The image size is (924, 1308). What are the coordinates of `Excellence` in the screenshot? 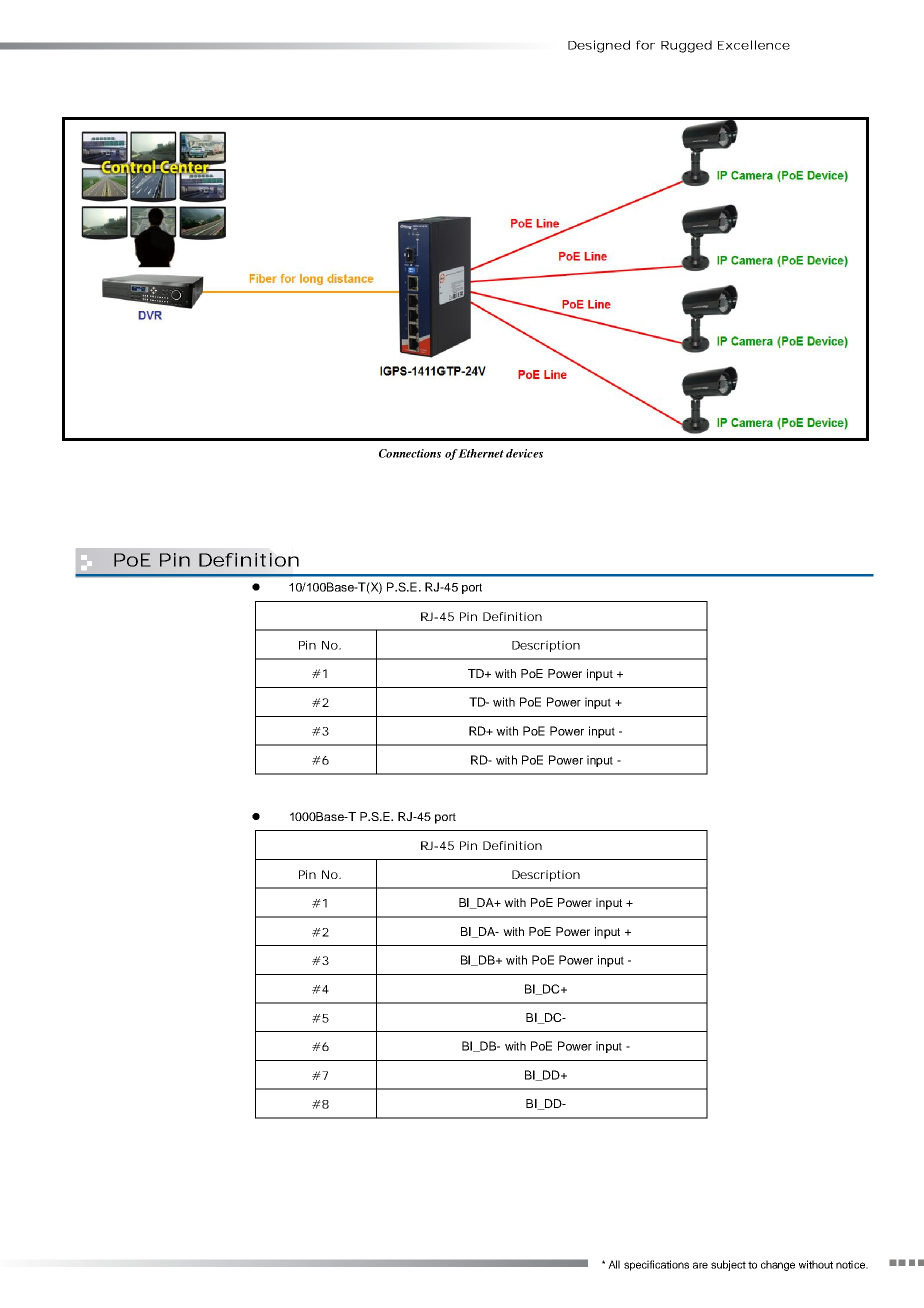 It's located at (754, 45).
